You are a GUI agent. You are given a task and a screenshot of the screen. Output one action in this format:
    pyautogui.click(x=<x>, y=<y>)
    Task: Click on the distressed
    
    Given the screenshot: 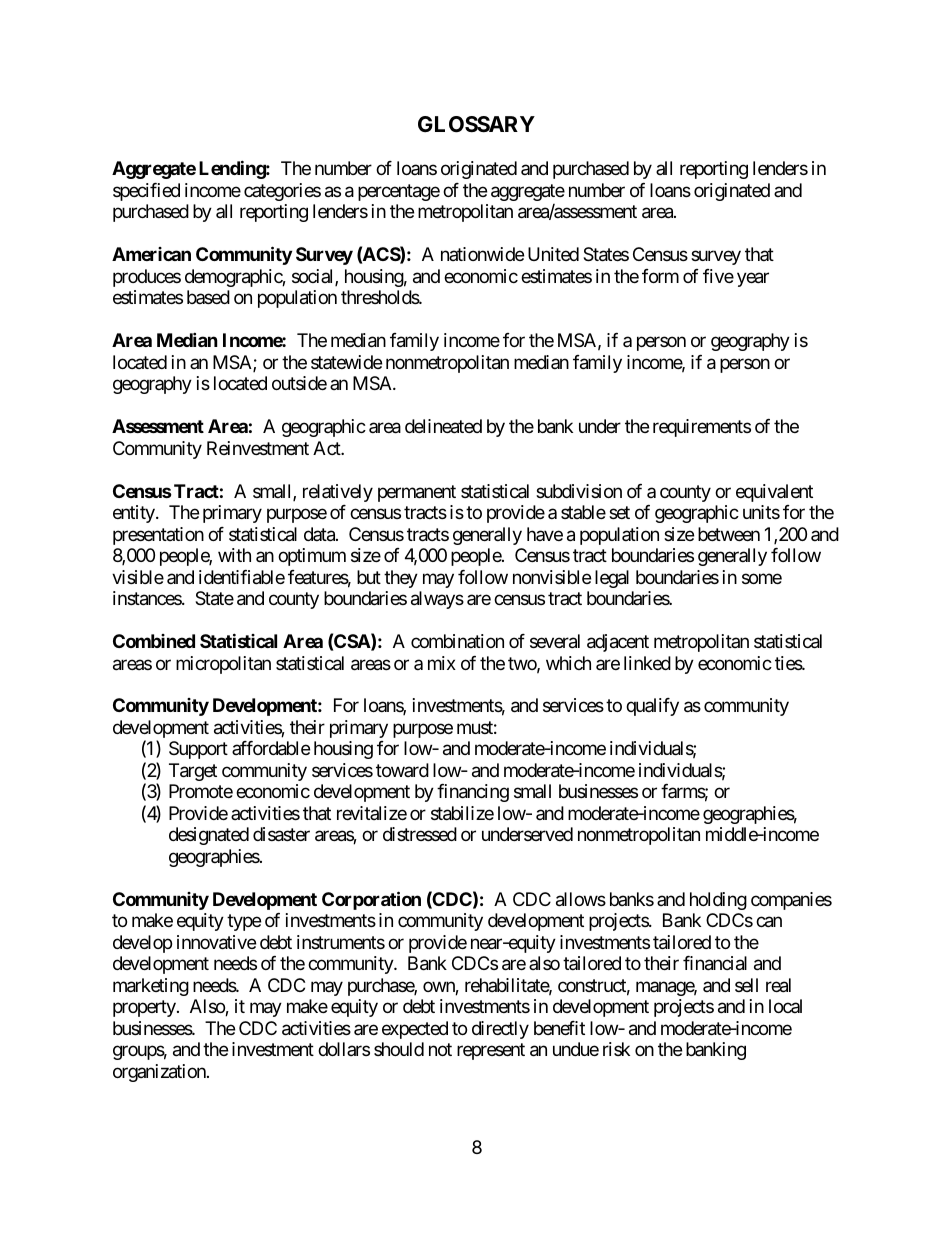 What is the action you would take?
    pyautogui.click(x=420, y=834)
